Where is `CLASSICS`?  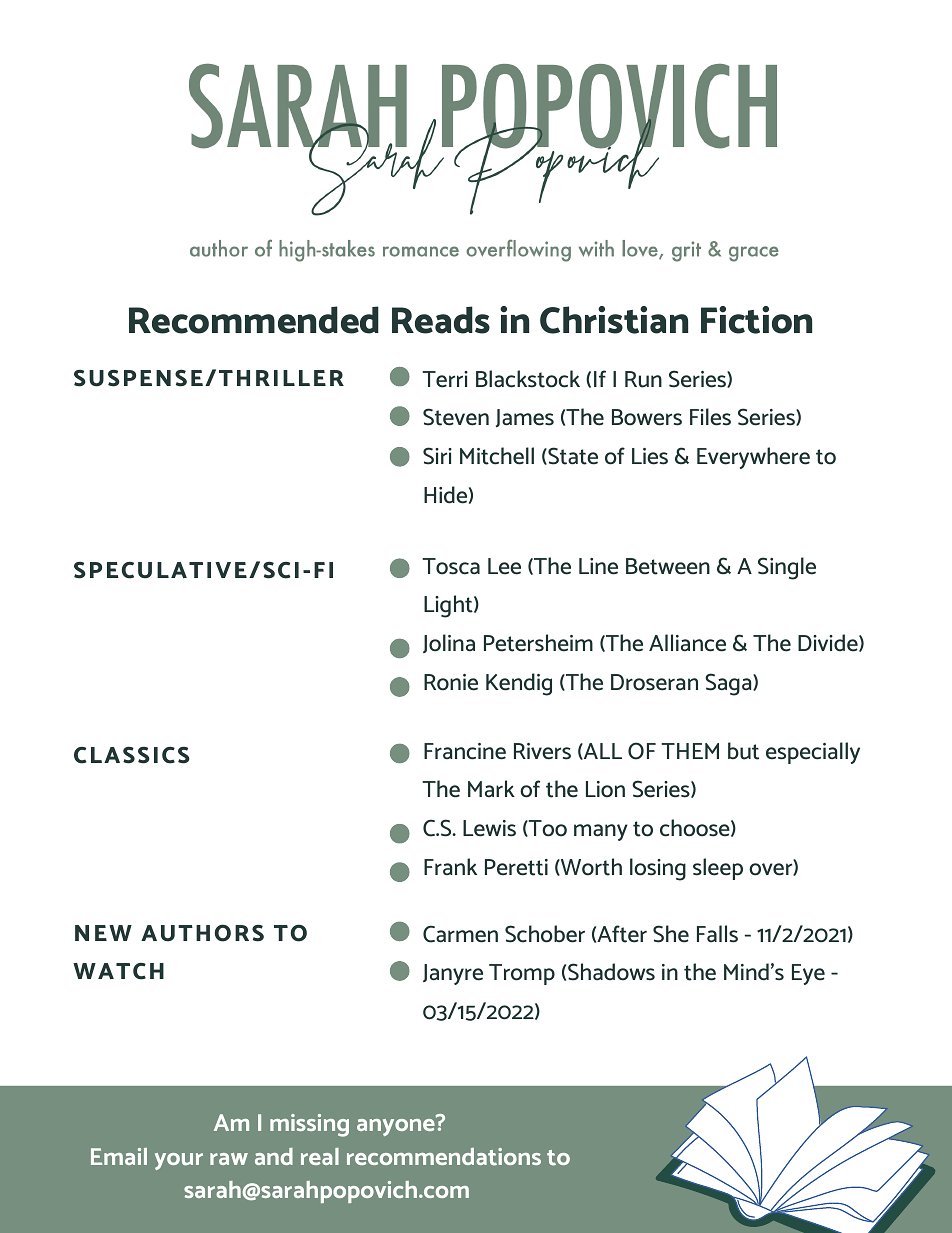
CLASSICS is located at coordinates (132, 755).
